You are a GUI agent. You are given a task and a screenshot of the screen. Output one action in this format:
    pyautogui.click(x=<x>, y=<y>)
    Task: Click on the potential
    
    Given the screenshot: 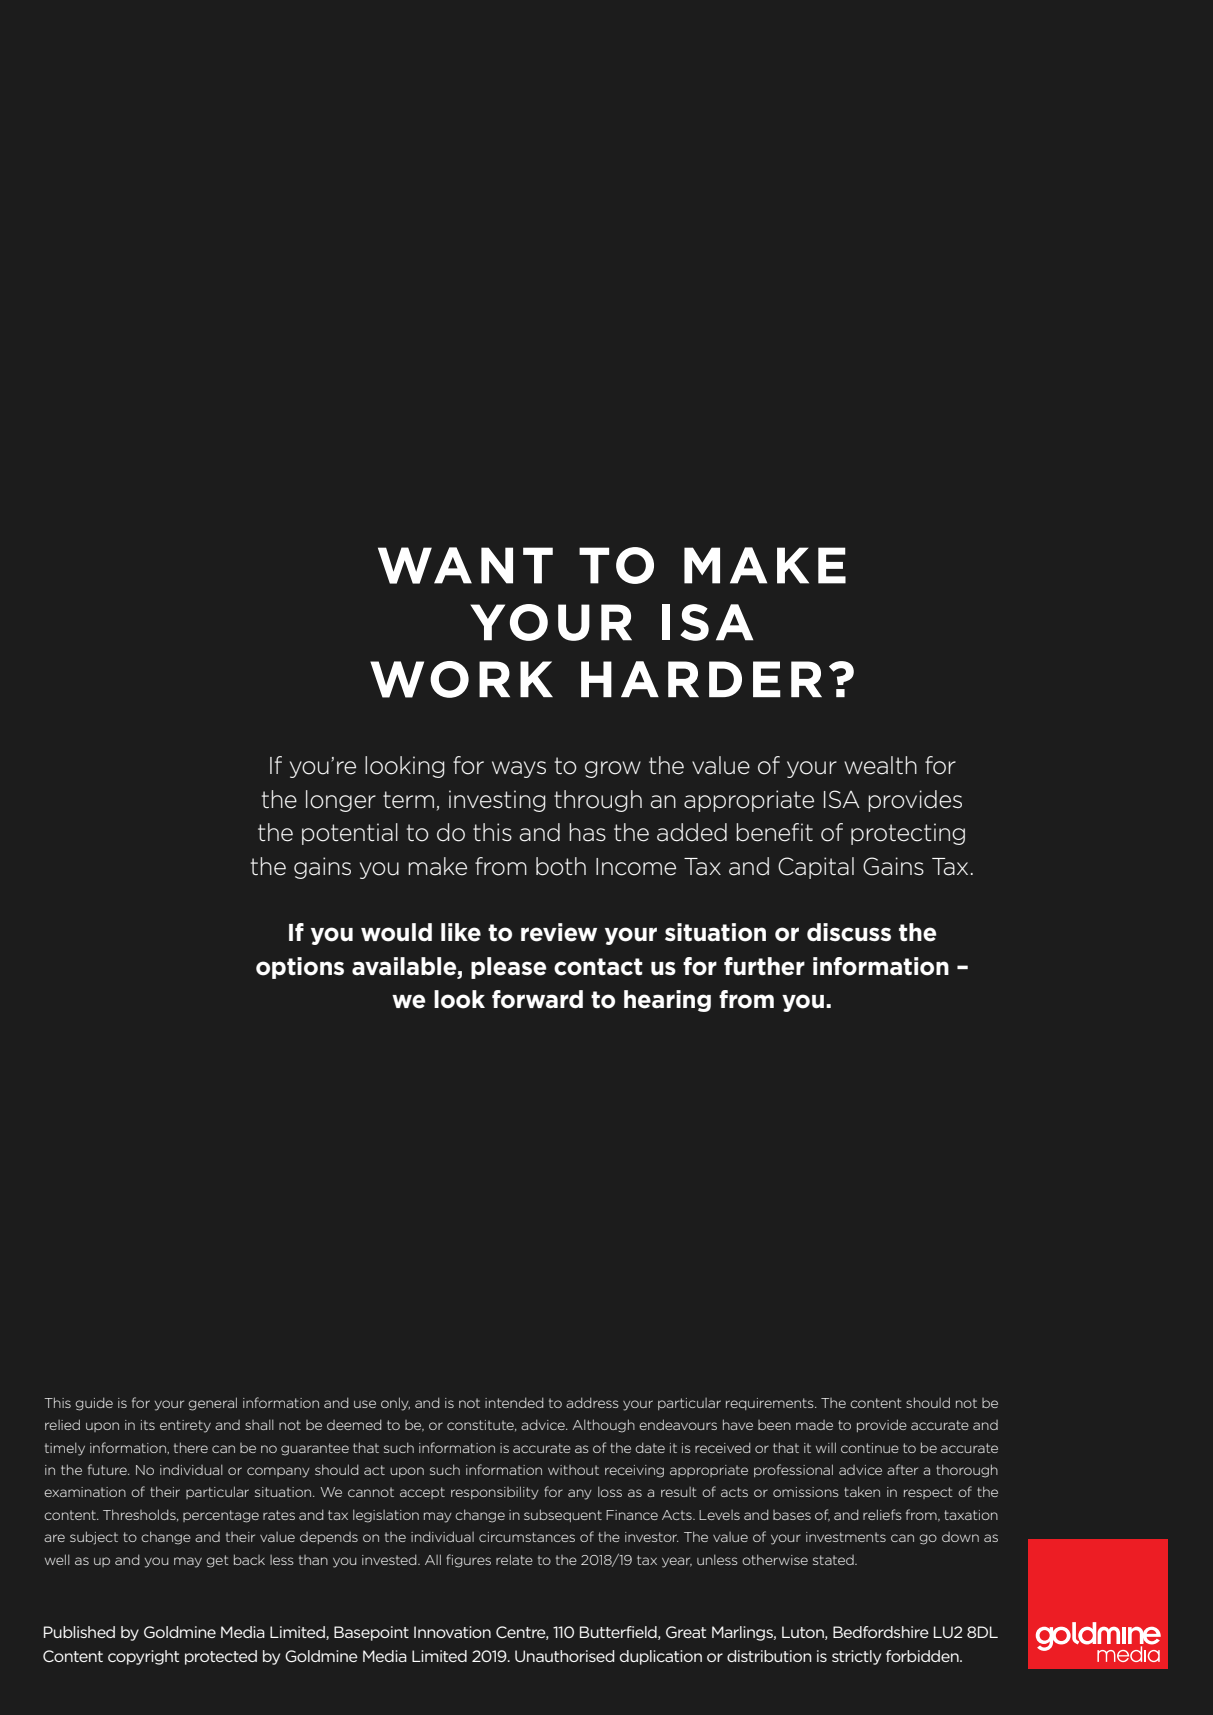 What is the action you would take?
    pyautogui.click(x=350, y=834)
